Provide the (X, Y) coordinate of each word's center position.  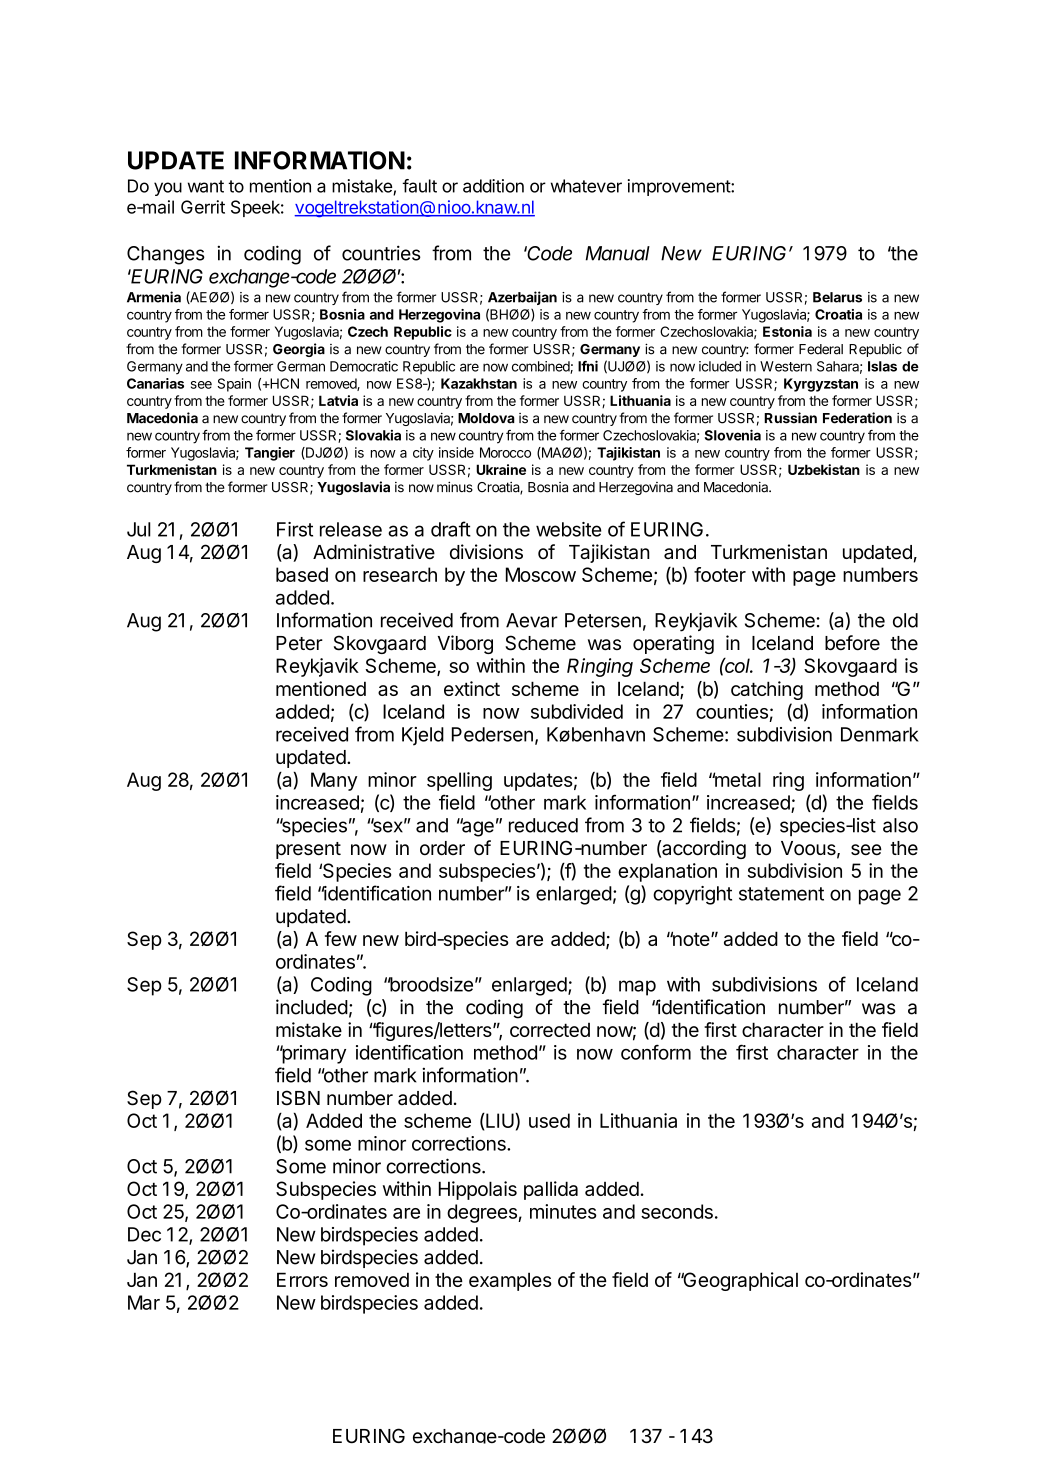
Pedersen (492, 734)
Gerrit (203, 207)
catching (767, 690)
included (312, 1007)
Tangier (270, 454)
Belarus (837, 297)
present (308, 850)
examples (510, 1281)
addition (493, 186)
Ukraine (501, 469)
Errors (302, 1279)
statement (781, 894)
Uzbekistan (824, 469)
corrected (550, 1030)
